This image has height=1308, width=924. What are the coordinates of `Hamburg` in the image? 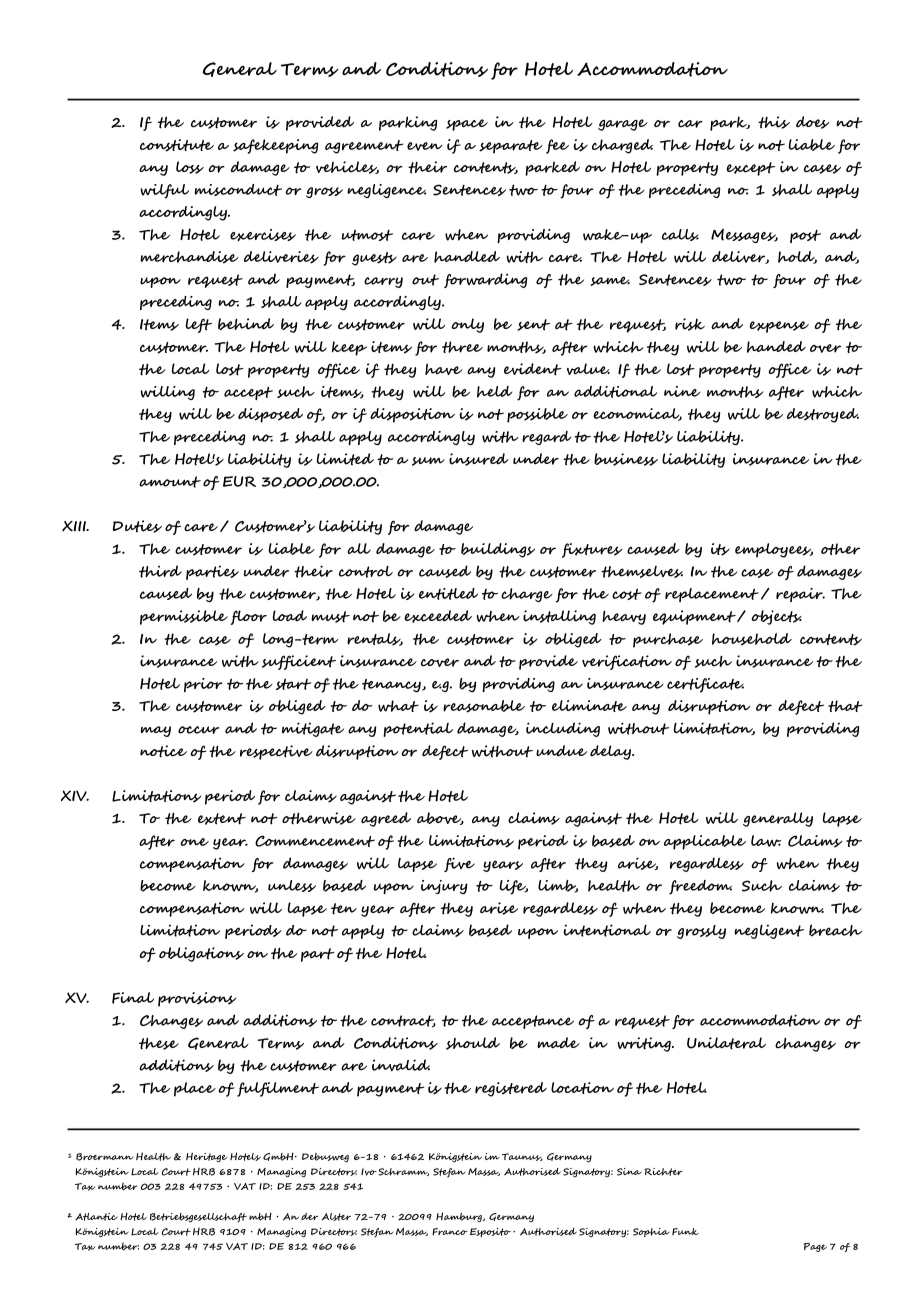 It's located at (460, 1217).
